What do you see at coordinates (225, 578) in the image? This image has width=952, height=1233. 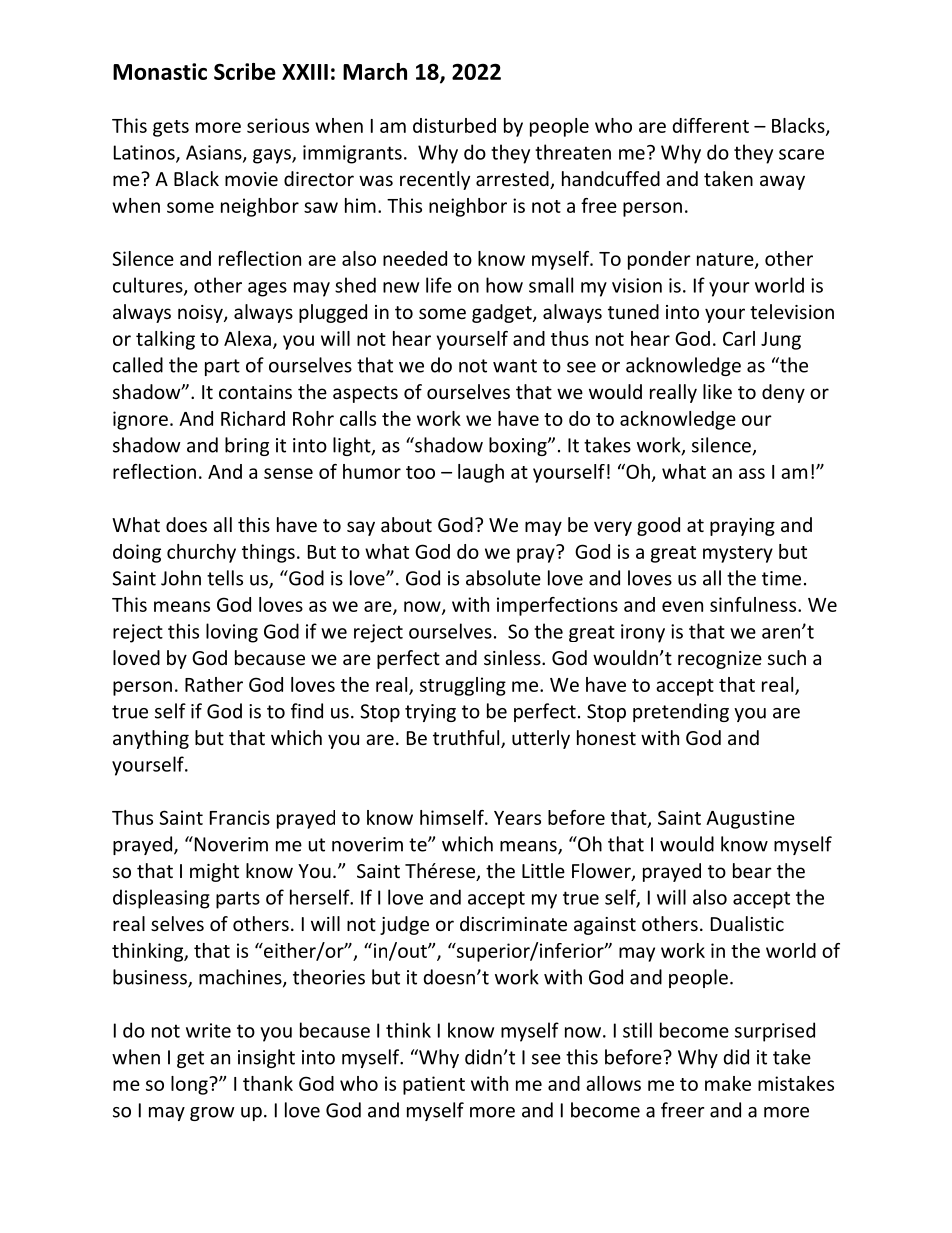 I see `tells` at bounding box center [225, 578].
